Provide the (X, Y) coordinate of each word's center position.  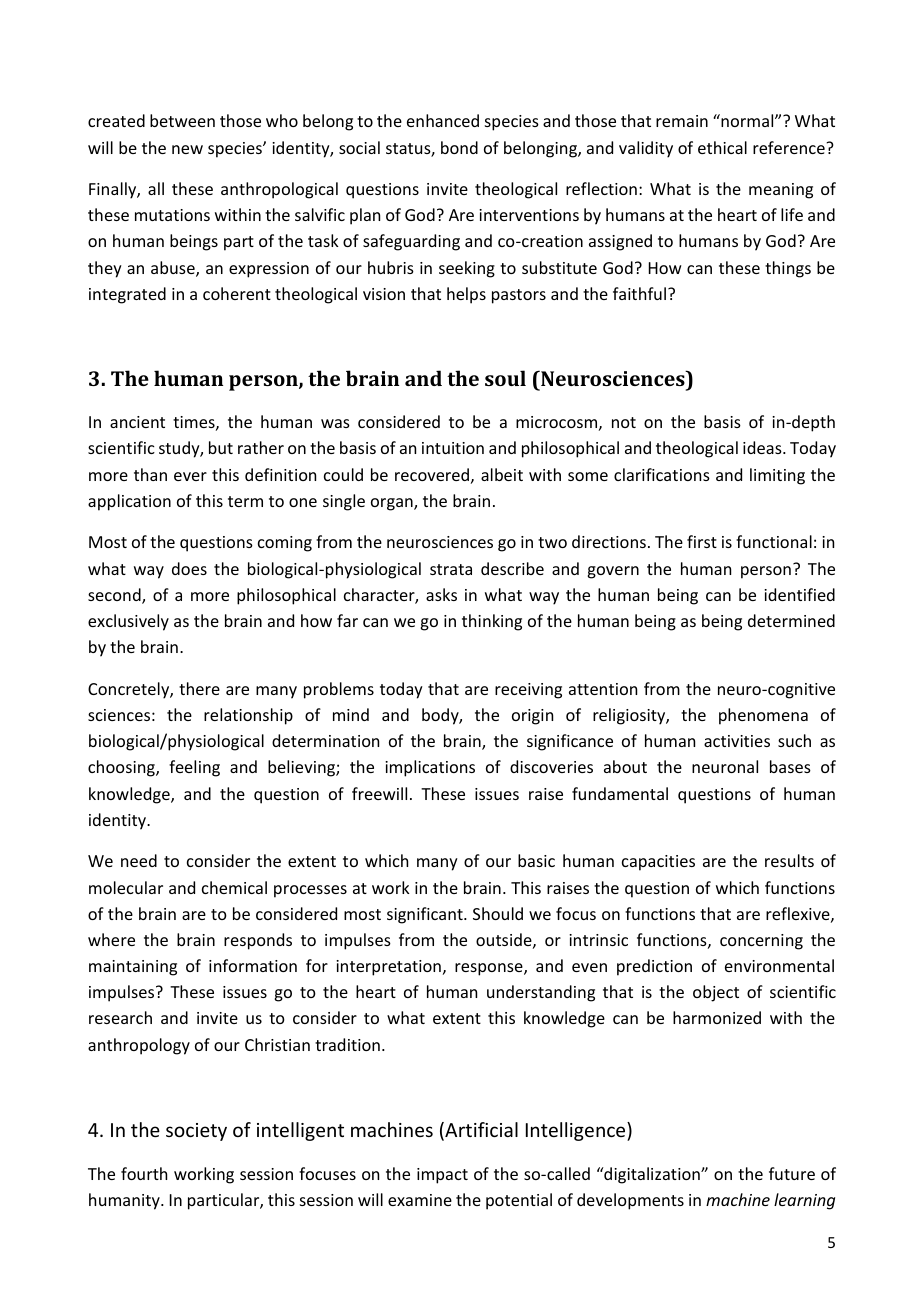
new (187, 149)
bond (459, 147)
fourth (144, 1173)
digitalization (652, 1175)
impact (442, 1176)
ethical (722, 147)
